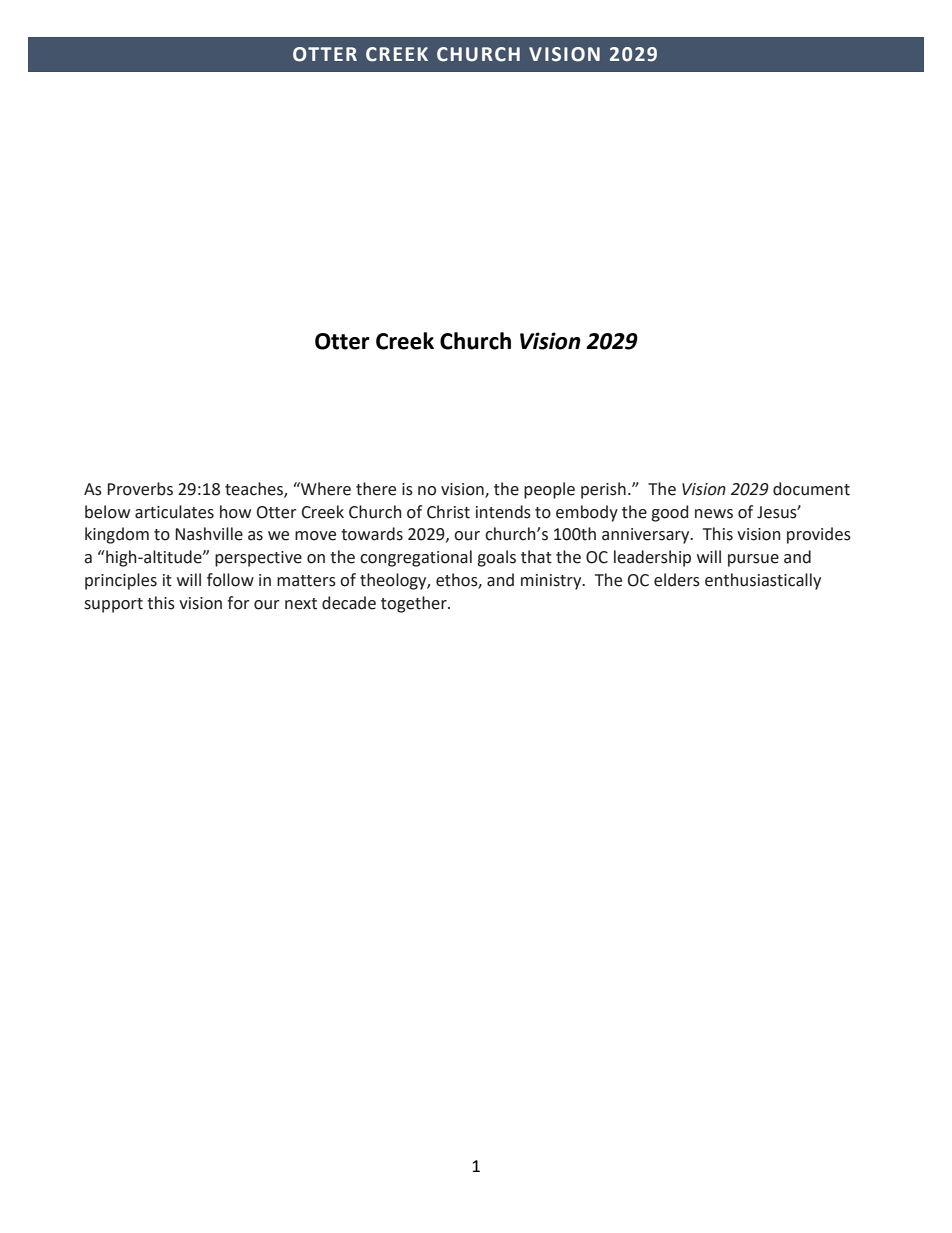 Image resolution: width=952 pixels, height=1233 pixels. I want to click on that, so click(536, 557).
